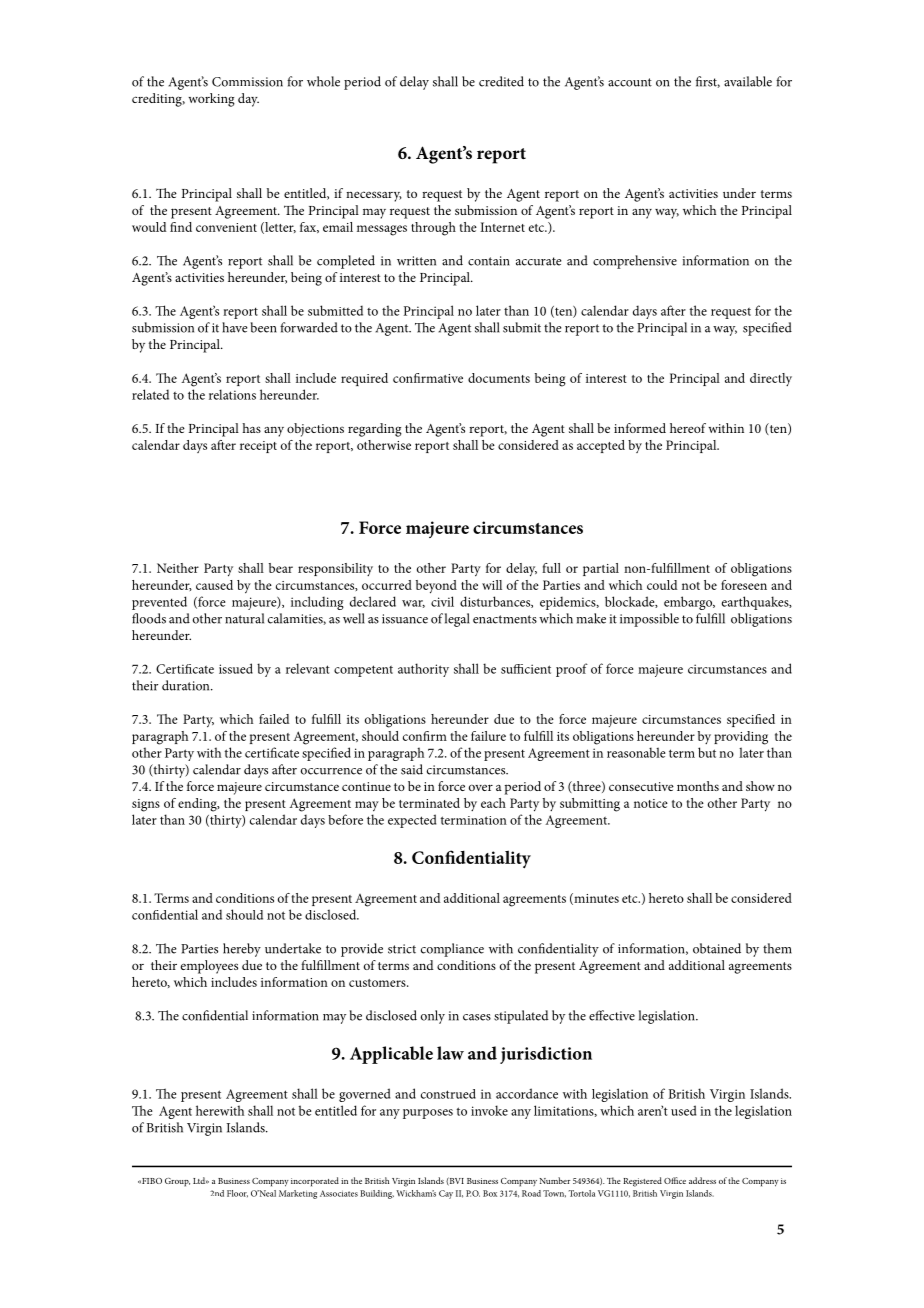 Image resolution: width=924 pixels, height=1308 pixels. What do you see at coordinates (237, 1193) in the page?
I see `Floor` at bounding box center [237, 1193].
